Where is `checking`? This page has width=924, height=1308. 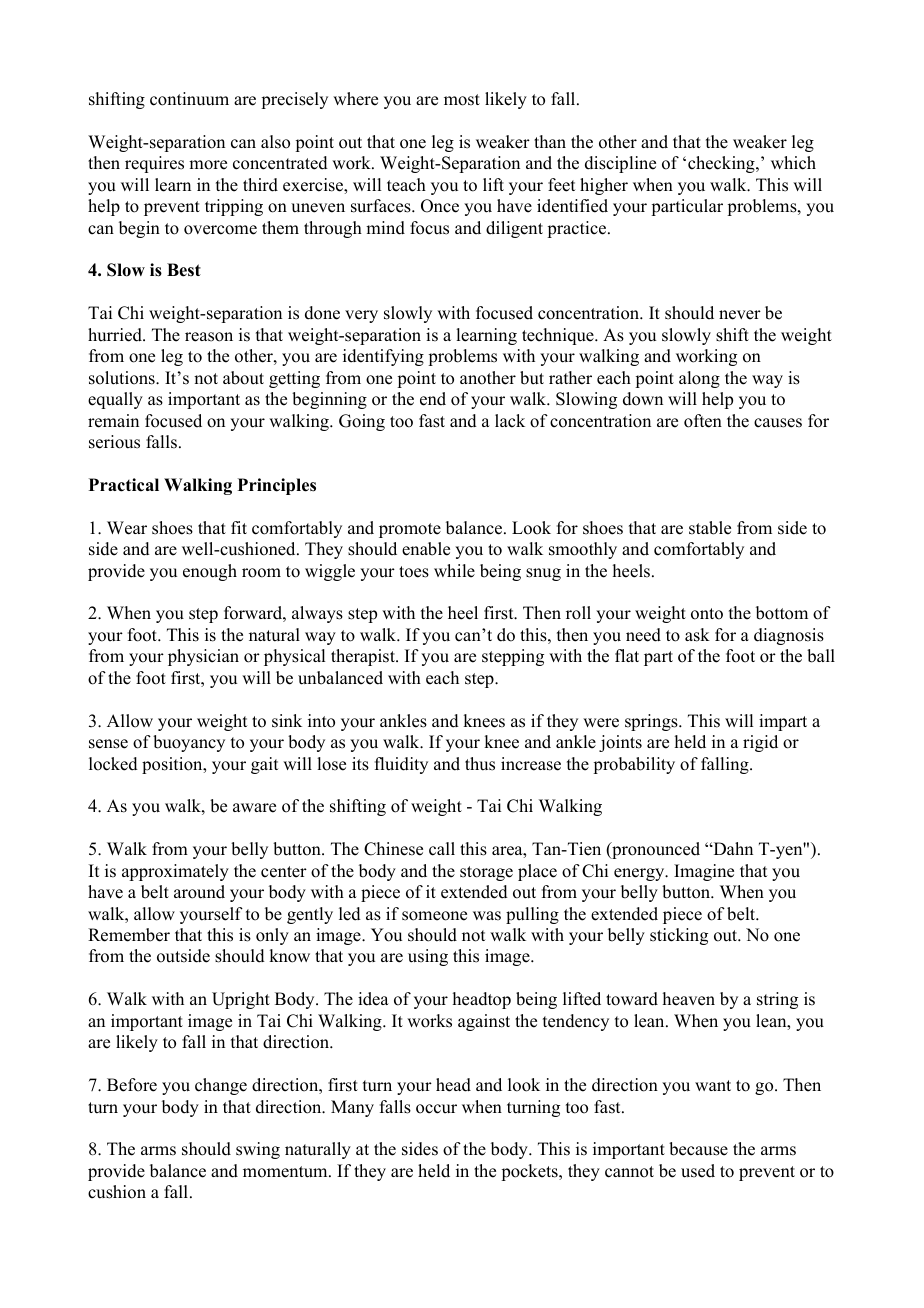 checking is located at coordinates (722, 164).
